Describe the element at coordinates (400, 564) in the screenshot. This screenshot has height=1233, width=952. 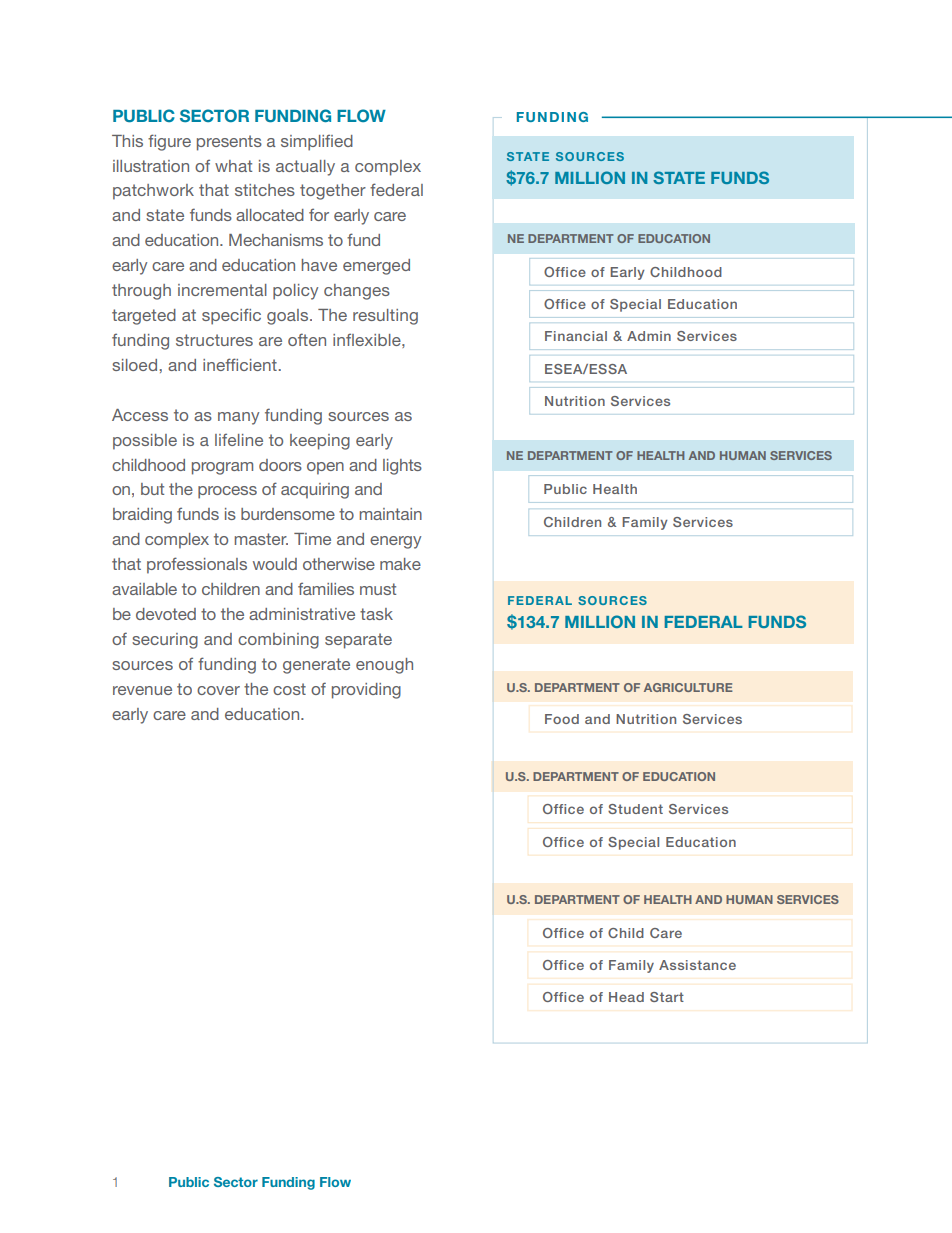
I see `make` at that location.
